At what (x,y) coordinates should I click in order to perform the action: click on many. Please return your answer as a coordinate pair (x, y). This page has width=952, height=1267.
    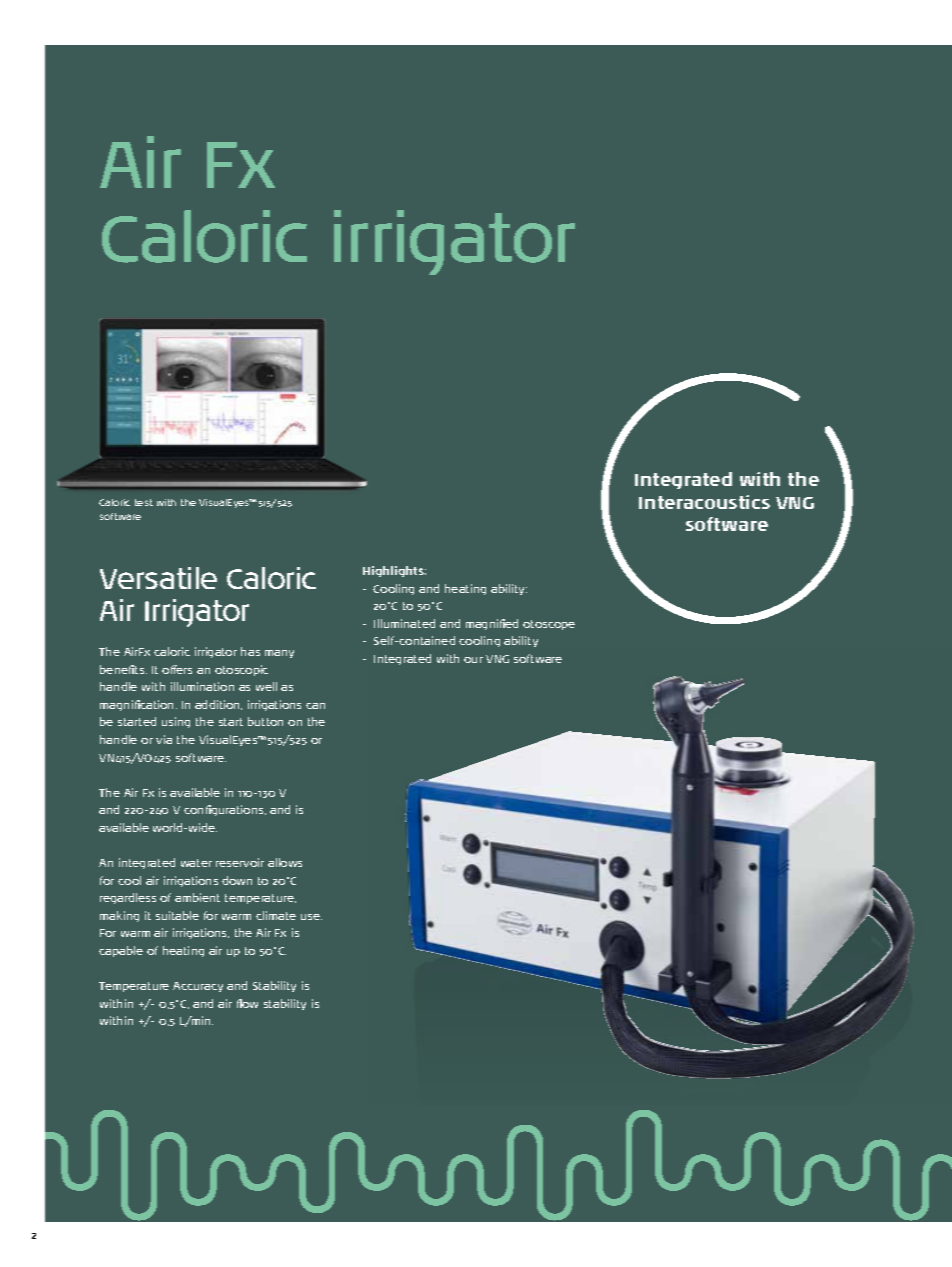
    Looking at the image, I should click on (279, 654).
